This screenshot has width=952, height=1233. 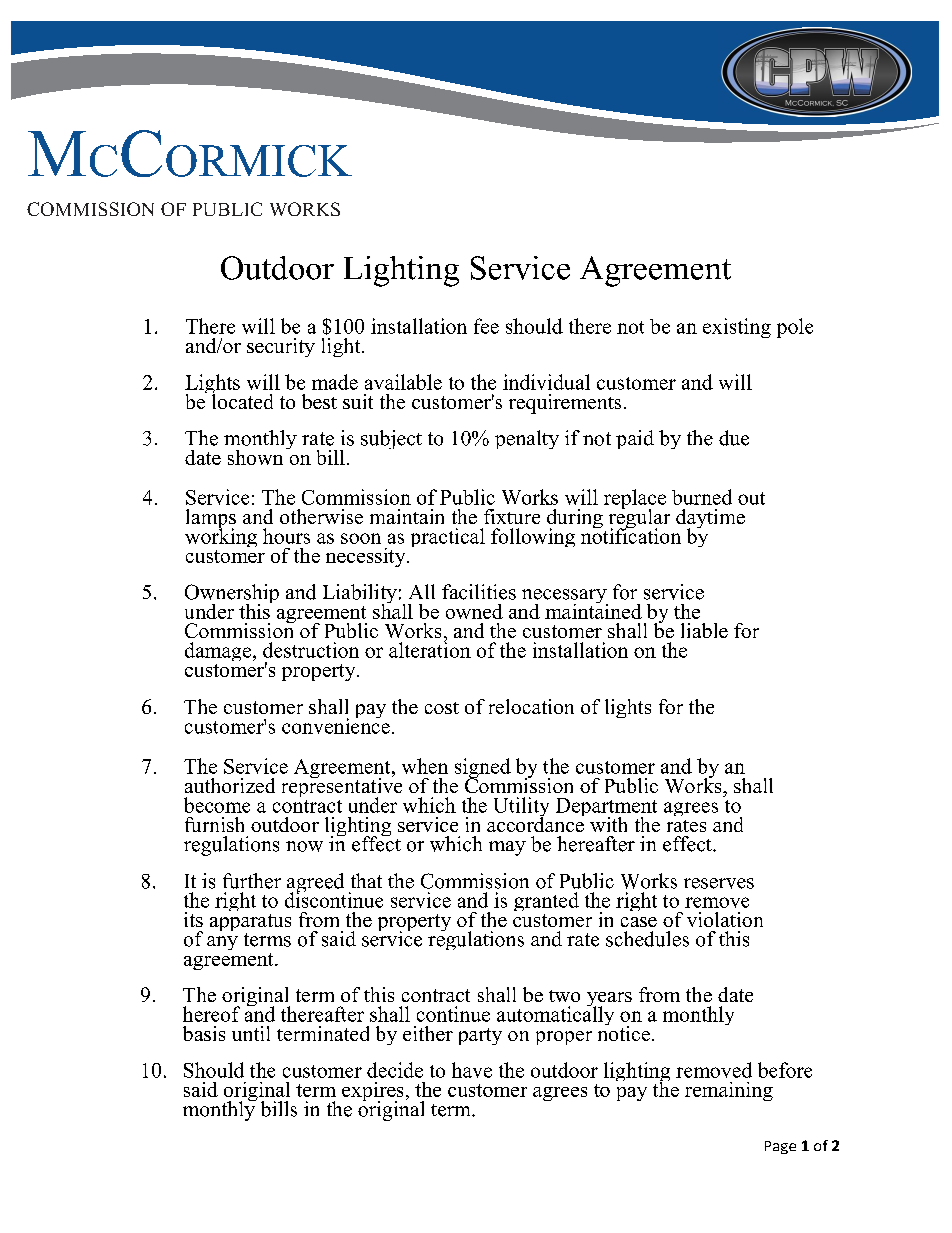 What do you see at coordinates (486, 326) in the screenshot?
I see `fee` at bounding box center [486, 326].
